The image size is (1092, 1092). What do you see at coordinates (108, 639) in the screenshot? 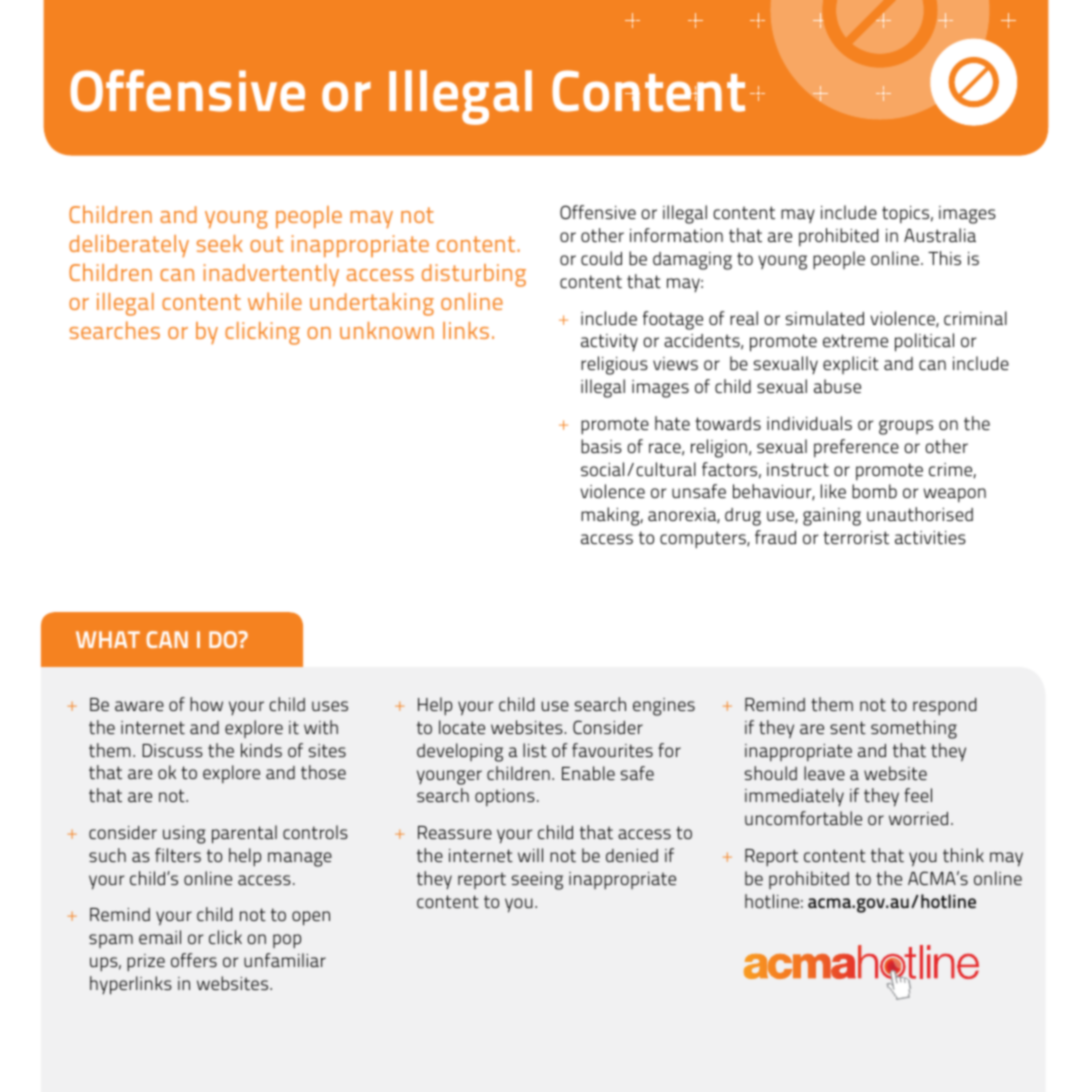
I see `What` at bounding box center [108, 639].
